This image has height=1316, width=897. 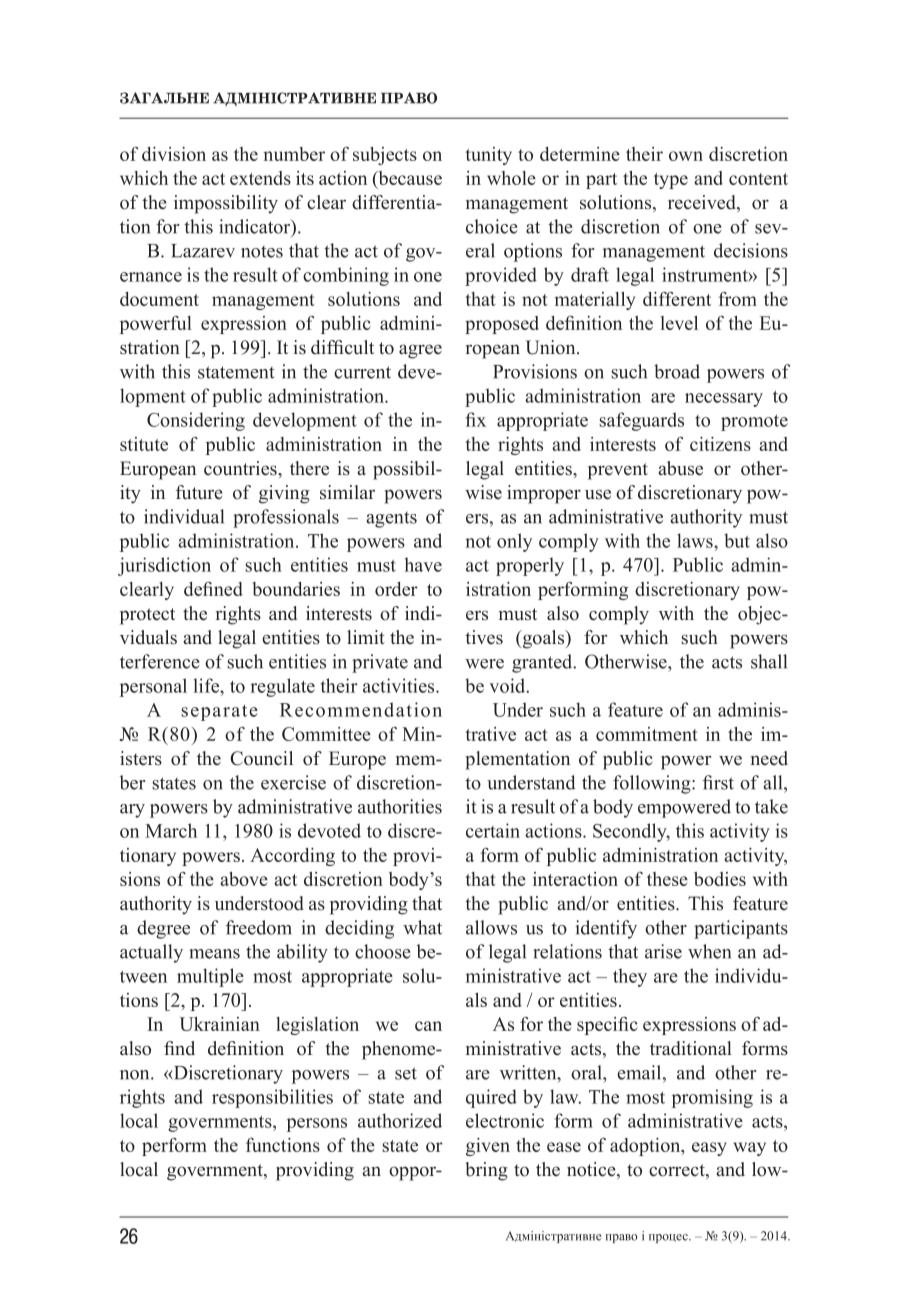 What do you see at coordinates (423, 564) in the image?
I see `have` at bounding box center [423, 564].
